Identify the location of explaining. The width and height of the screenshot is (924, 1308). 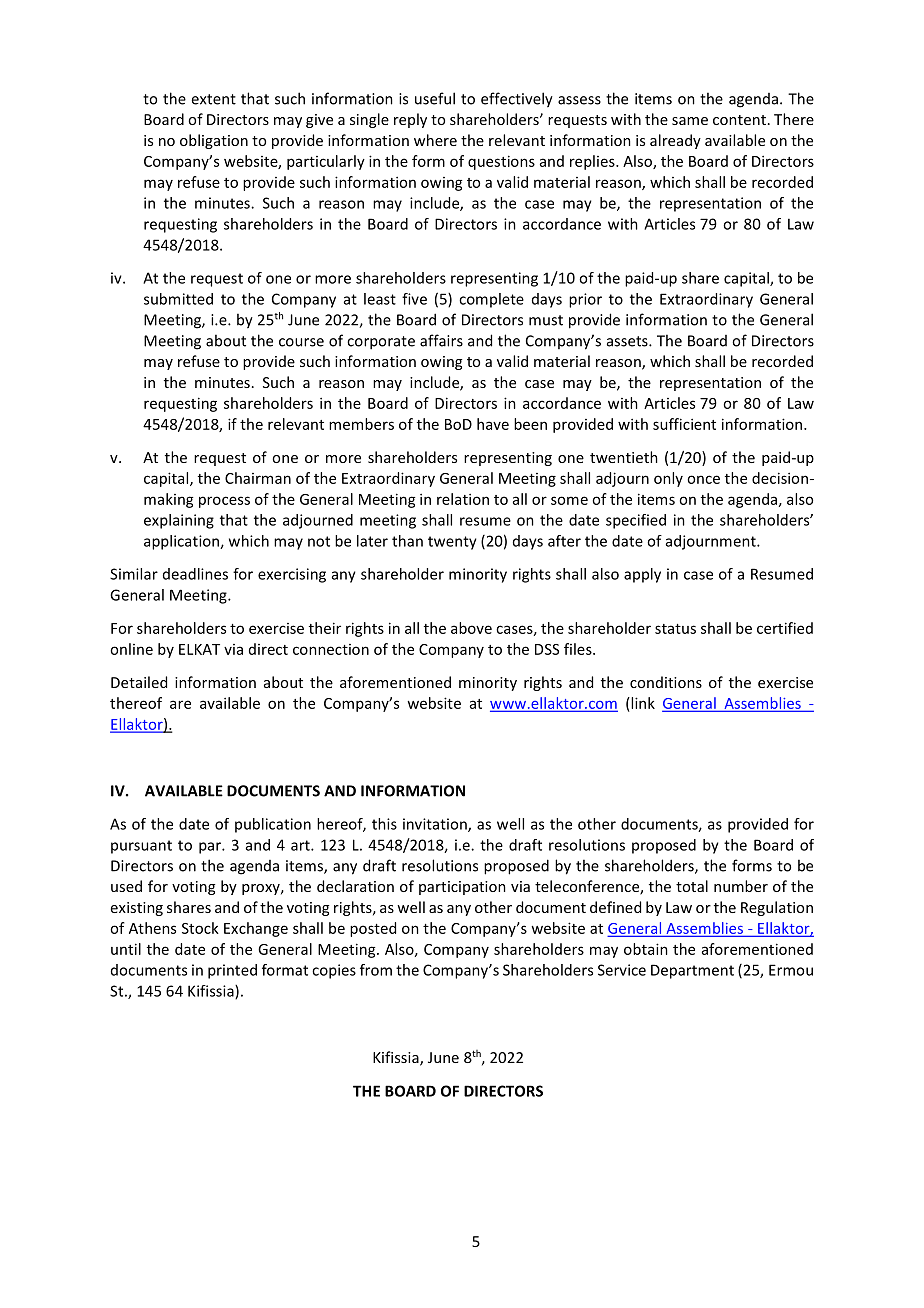
(179, 521).
